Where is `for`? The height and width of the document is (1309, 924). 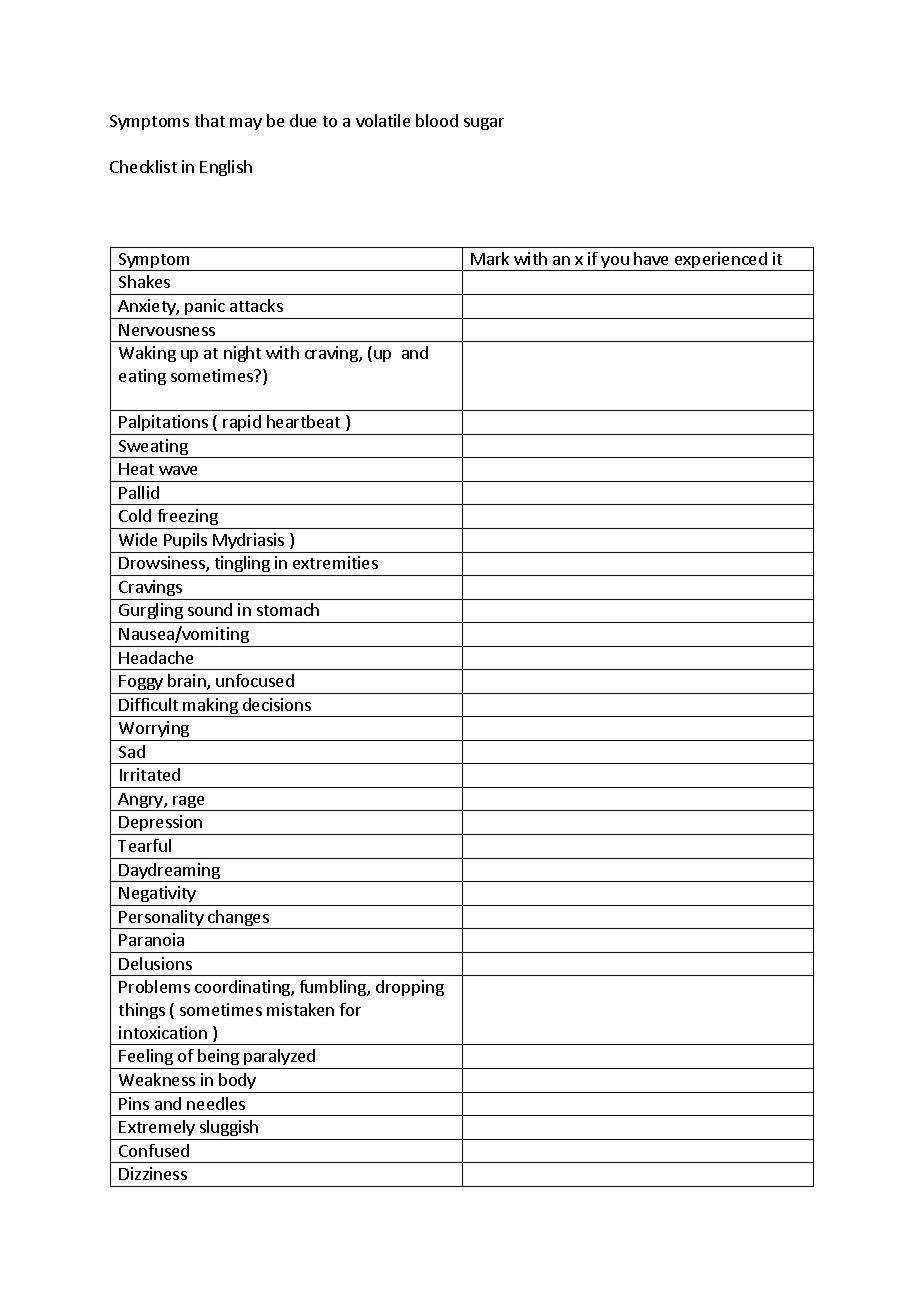 for is located at coordinates (350, 1009).
